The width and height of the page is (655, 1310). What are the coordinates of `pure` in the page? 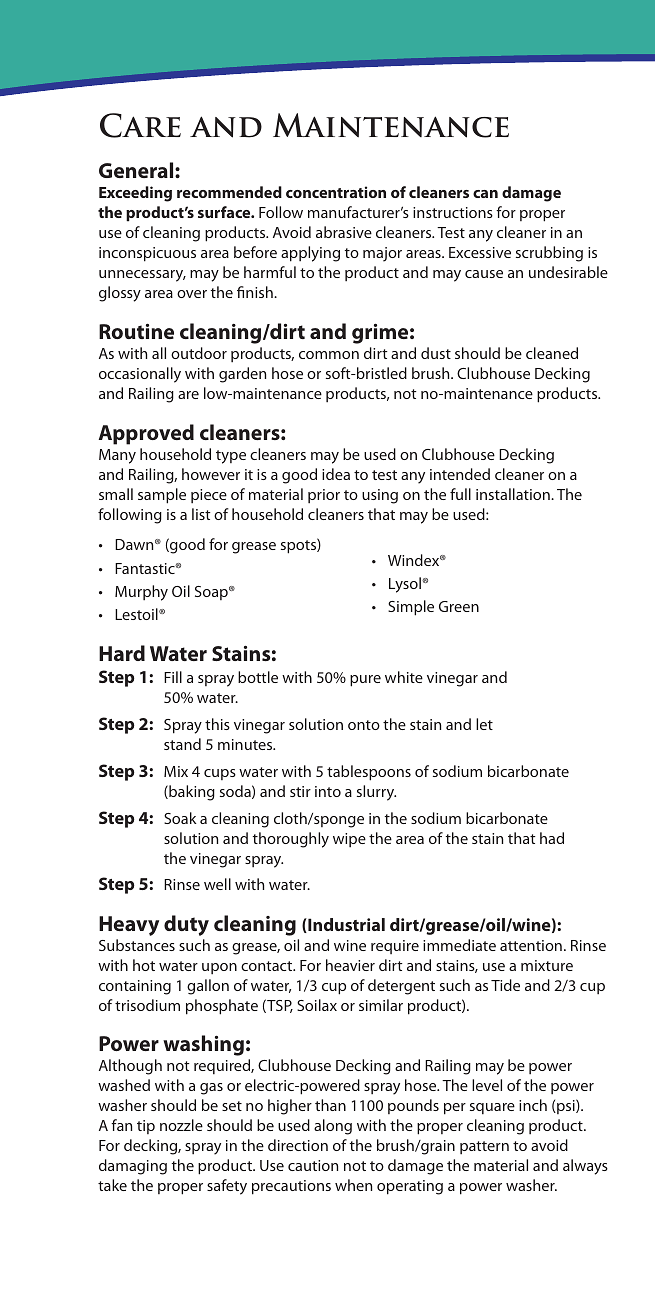 It's located at (365, 681).
